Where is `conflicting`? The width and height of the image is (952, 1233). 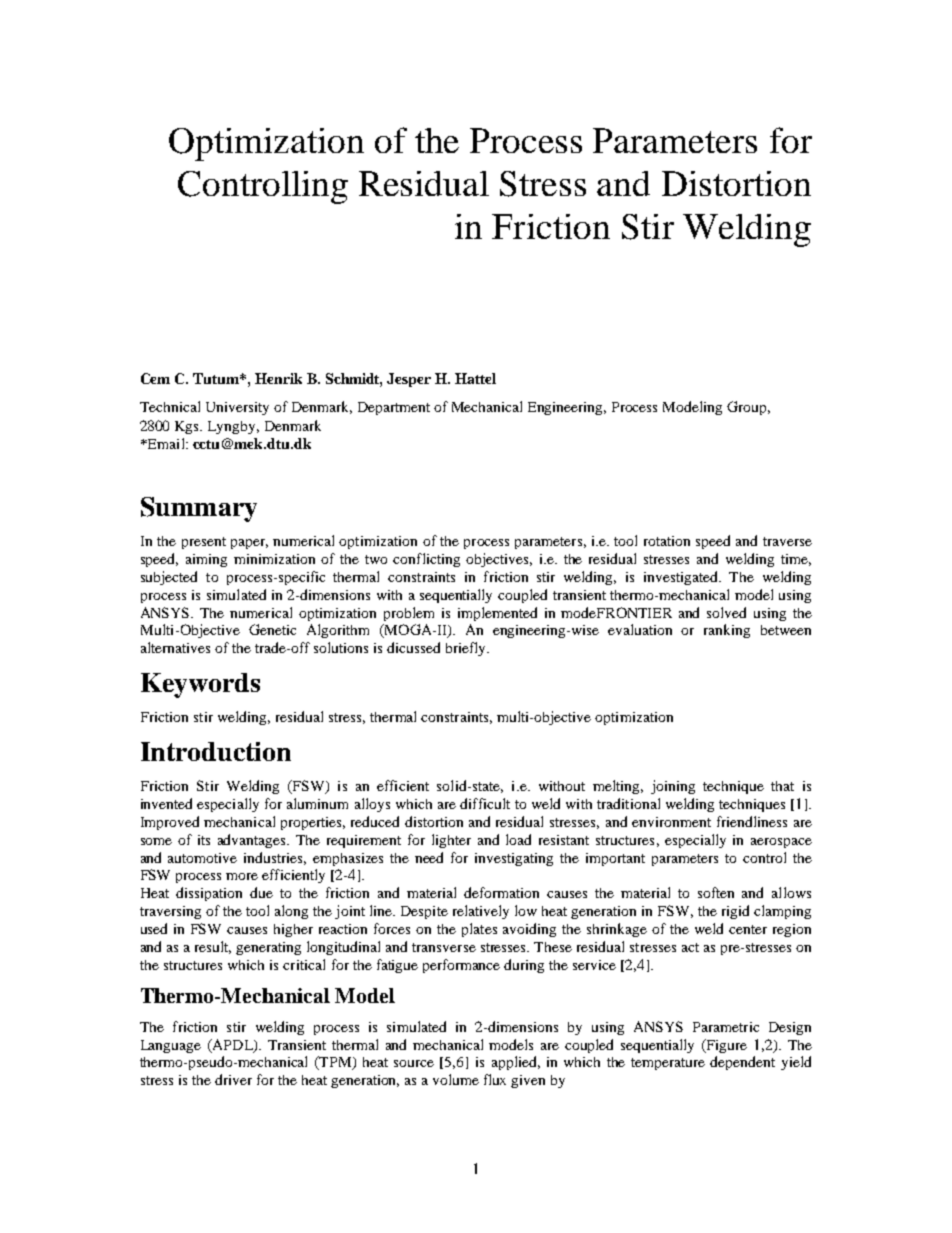 conflicting is located at coordinates (426, 560).
